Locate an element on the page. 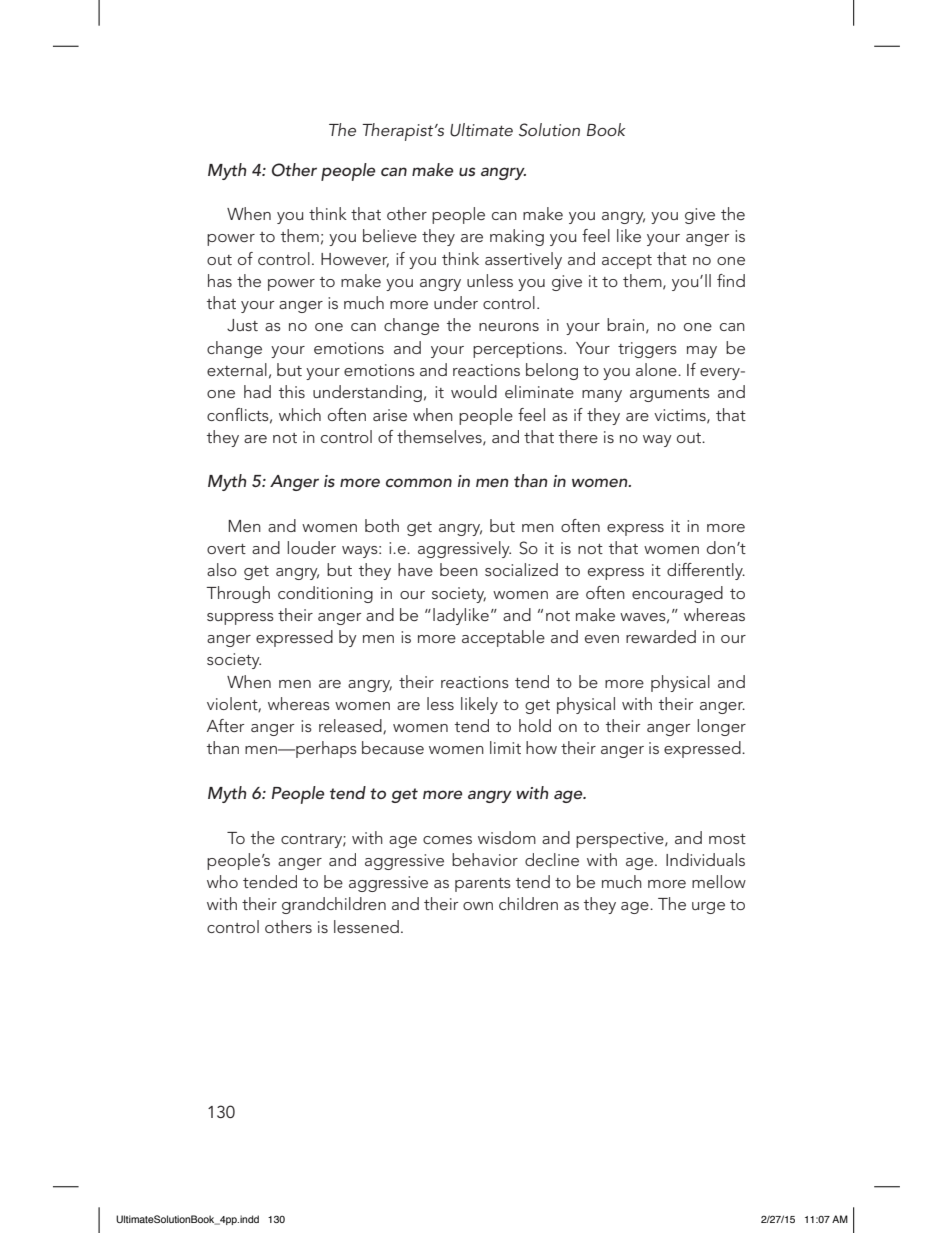 Image resolution: width=952 pixels, height=1233 pixels. would is located at coordinates (474, 391).
